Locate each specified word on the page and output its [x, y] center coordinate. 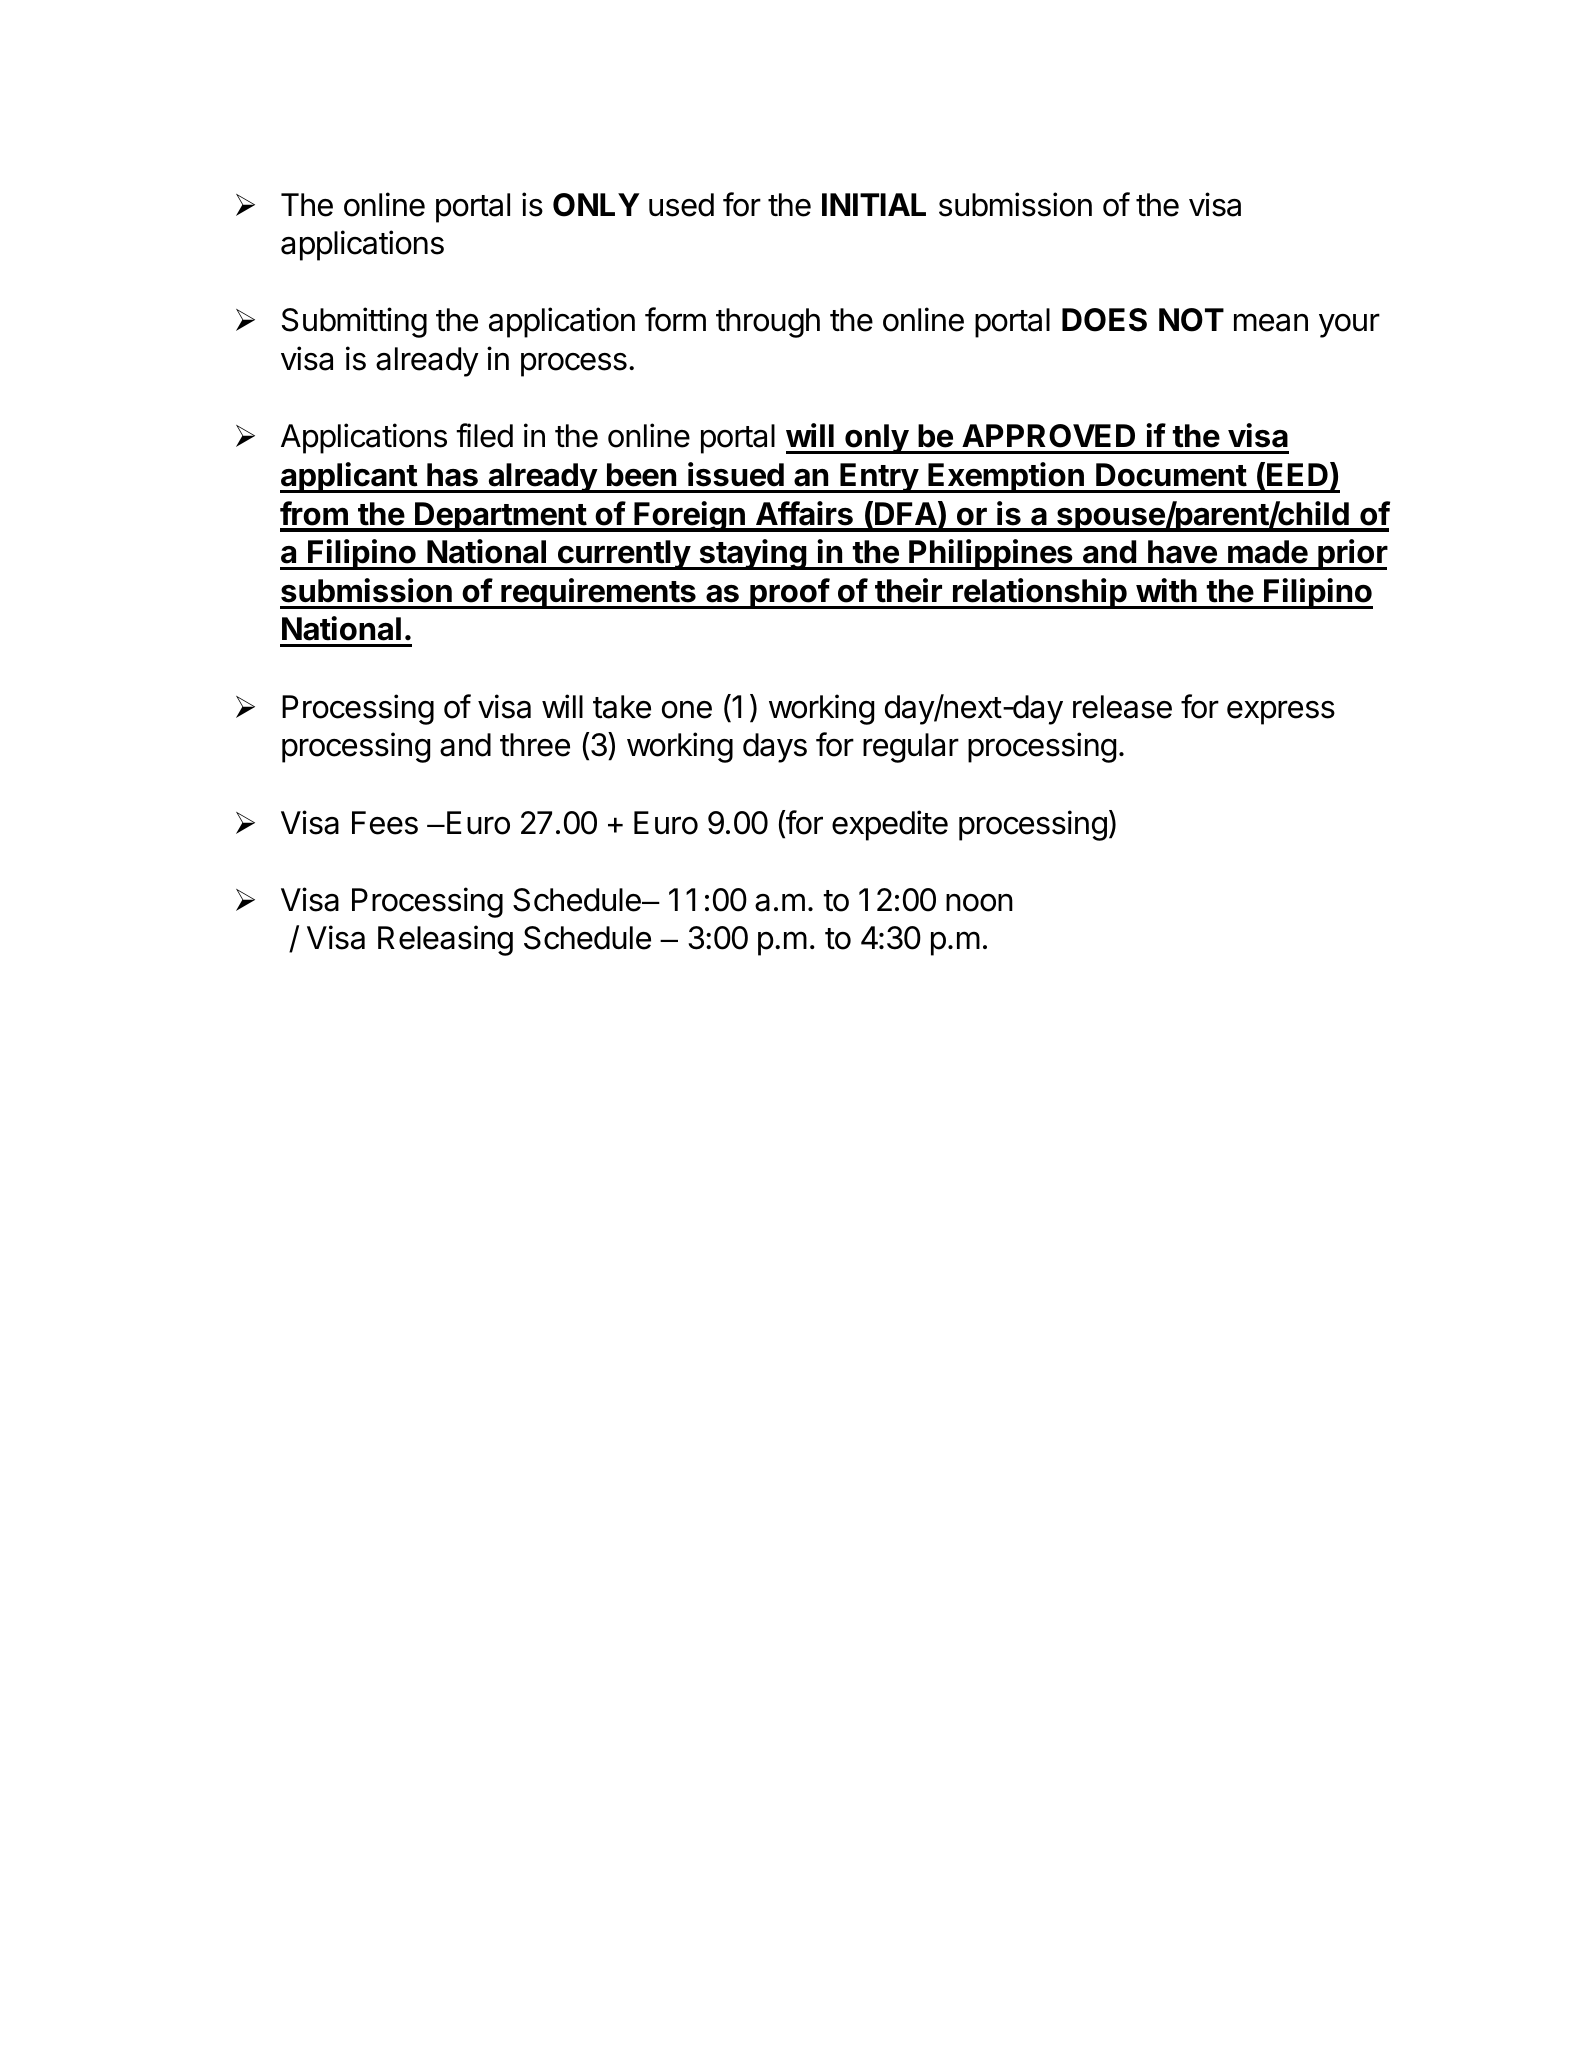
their [908, 590]
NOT [1191, 320]
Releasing [445, 940]
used [681, 205]
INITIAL [874, 204]
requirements [598, 593]
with [1166, 590]
